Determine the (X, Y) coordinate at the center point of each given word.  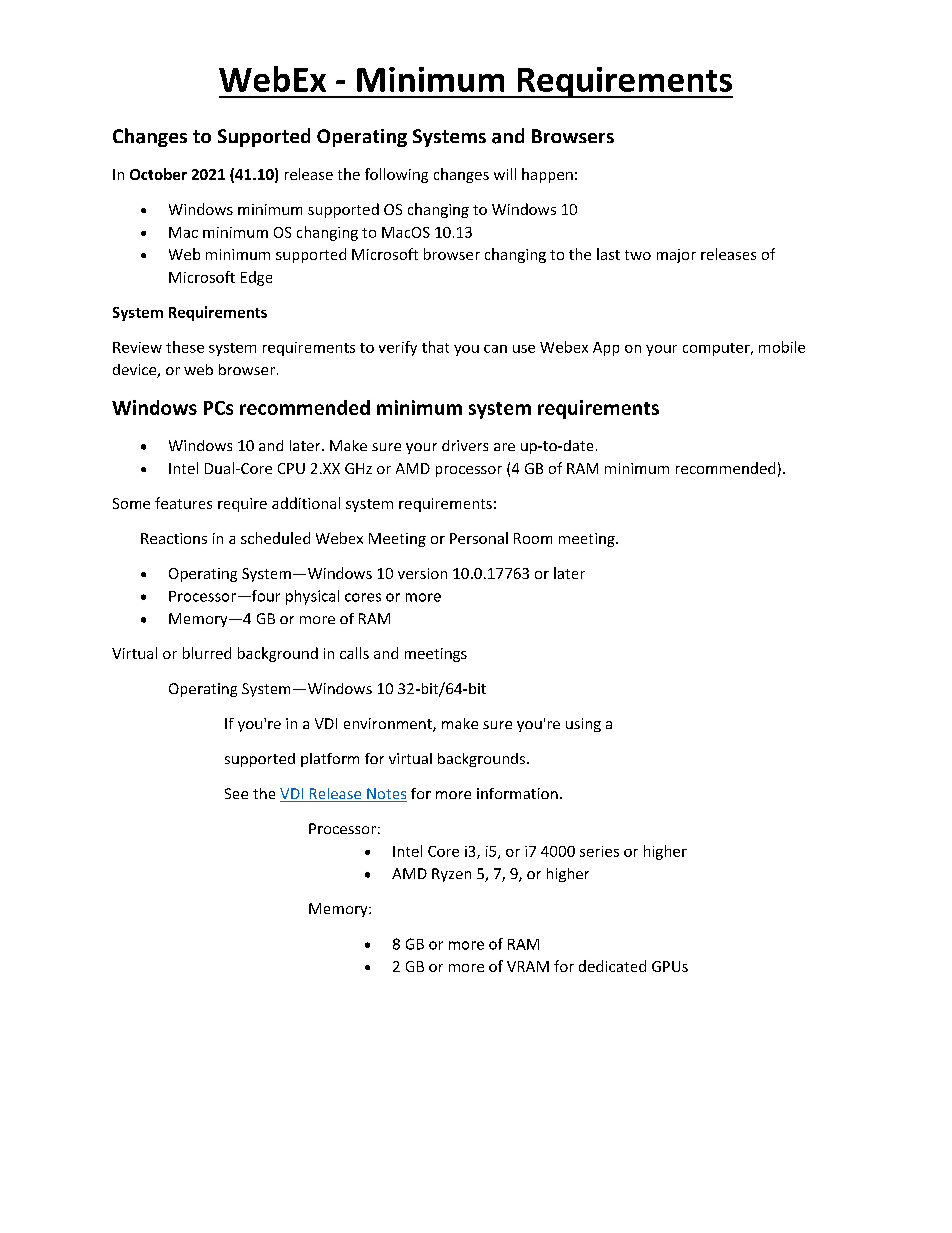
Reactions (174, 538)
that (435, 347)
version (422, 573)
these (185, 347)
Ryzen (451, 875)
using (583, 725)
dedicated (612, 966)
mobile (782, 347)
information (517, 793)
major (676, 256)
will (505, 174)
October (158, 174)
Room (533, 538)
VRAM (528, 966)
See (236, 793)
